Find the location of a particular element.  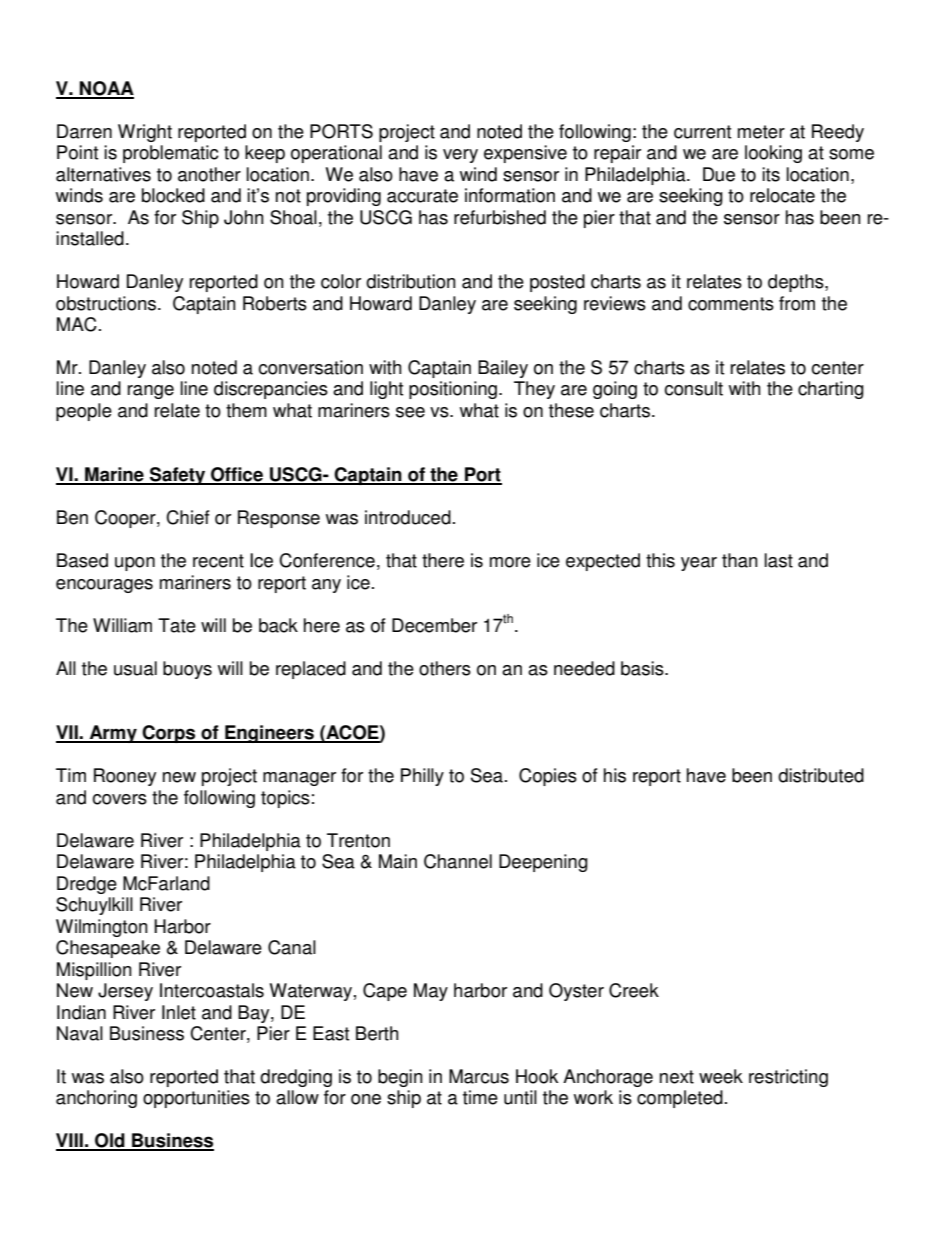

Safety is located at coordinates (178, 476).
